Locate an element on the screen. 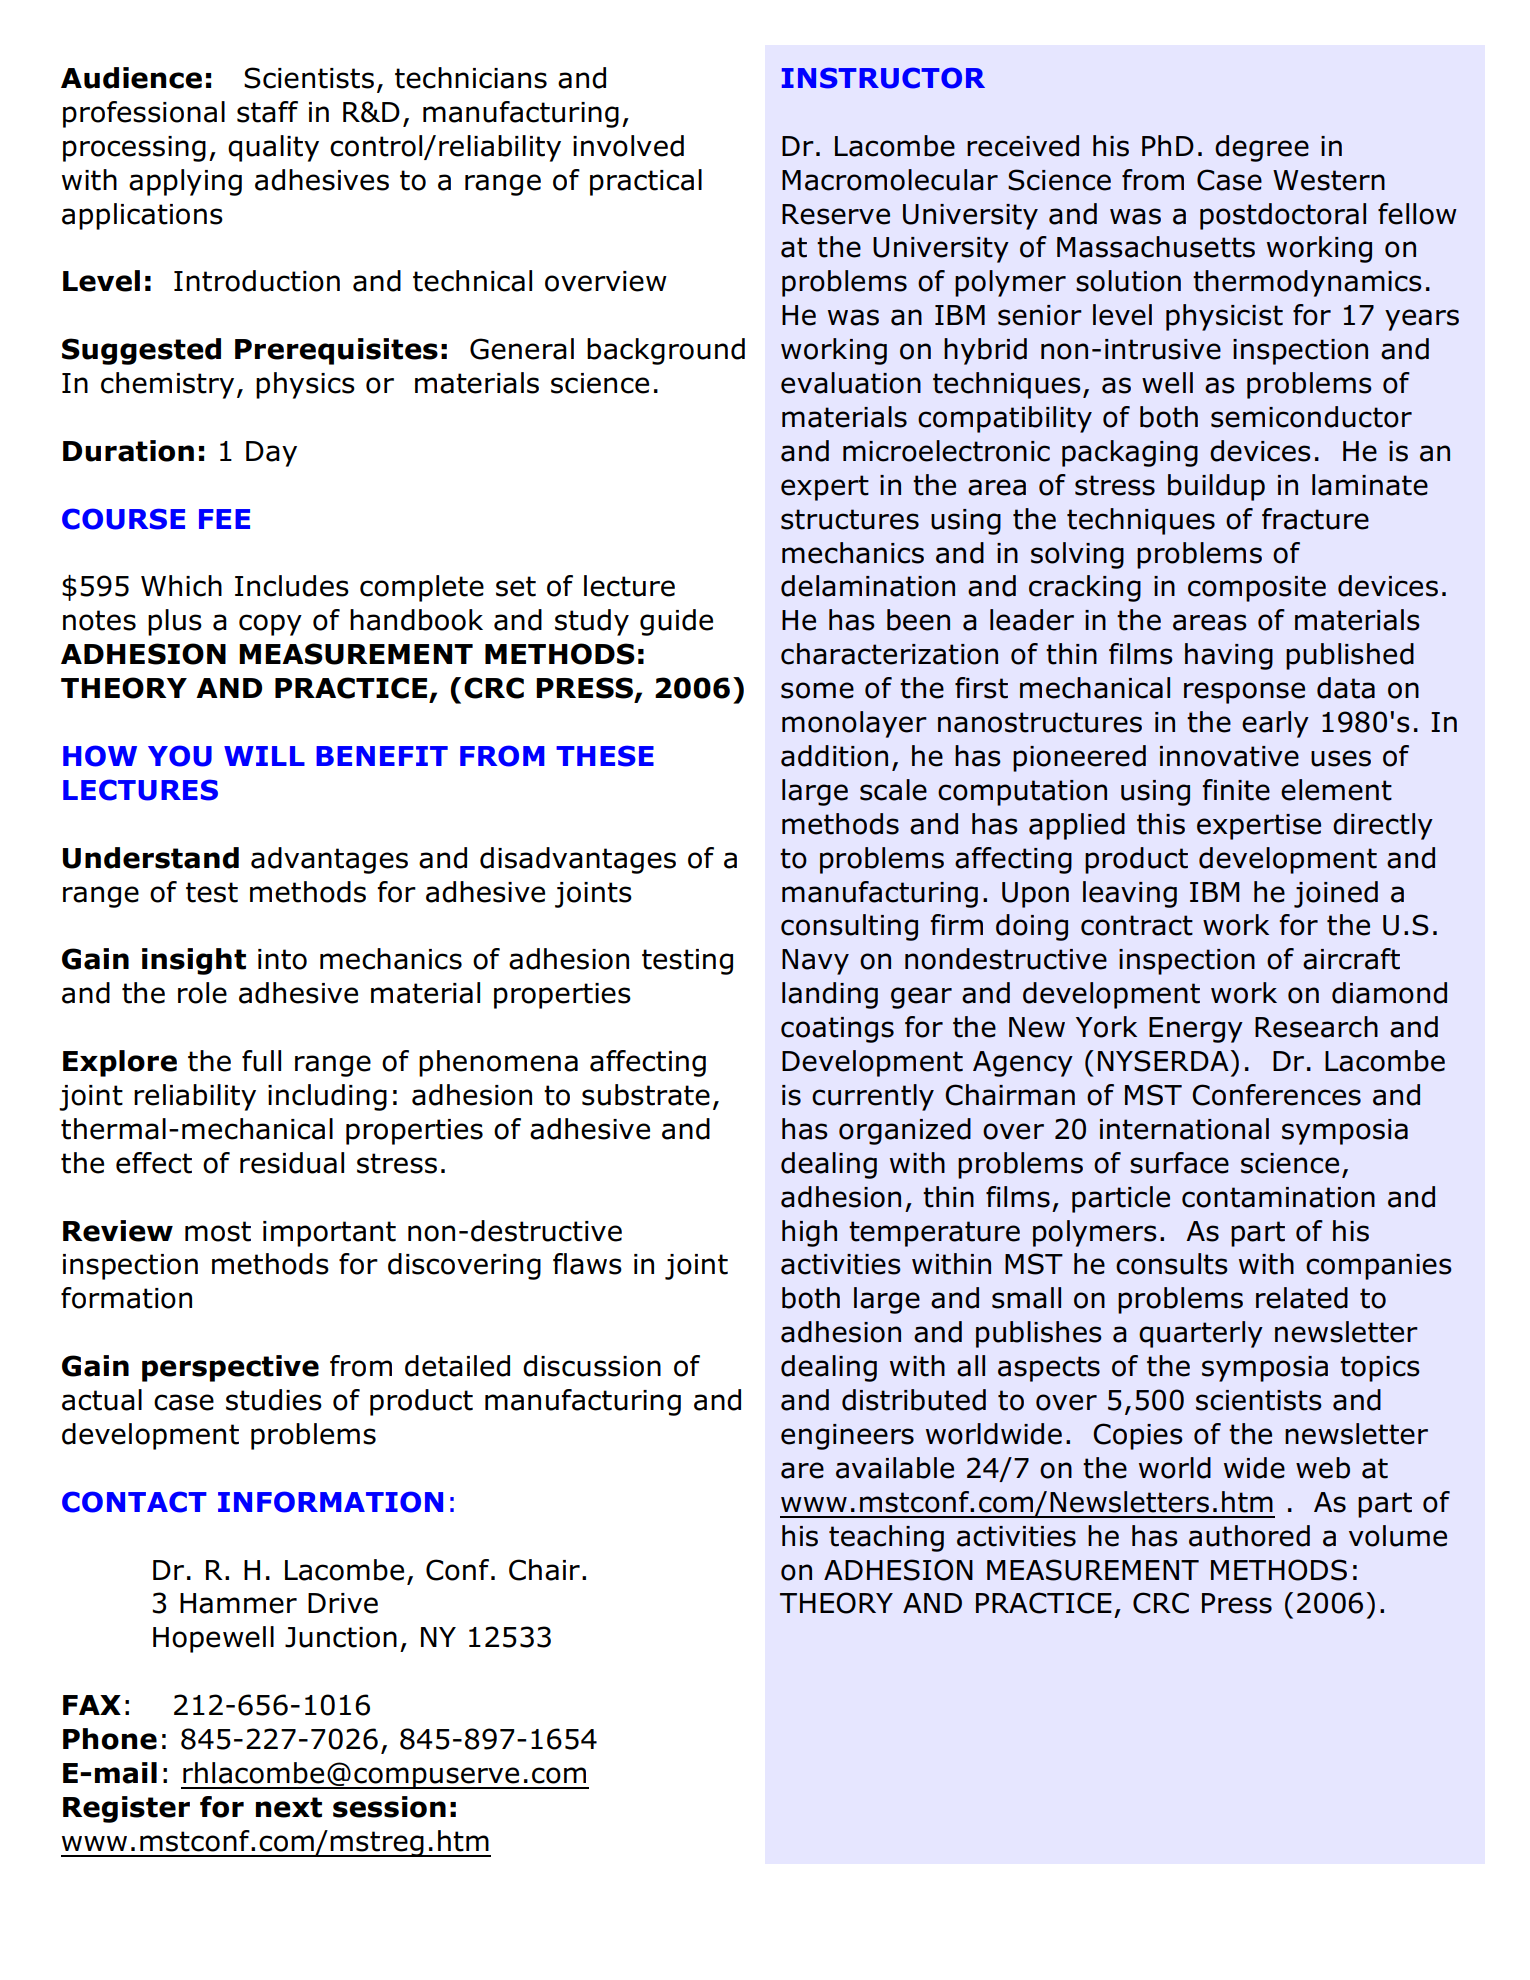  into is located at coordinates (282, 959).
